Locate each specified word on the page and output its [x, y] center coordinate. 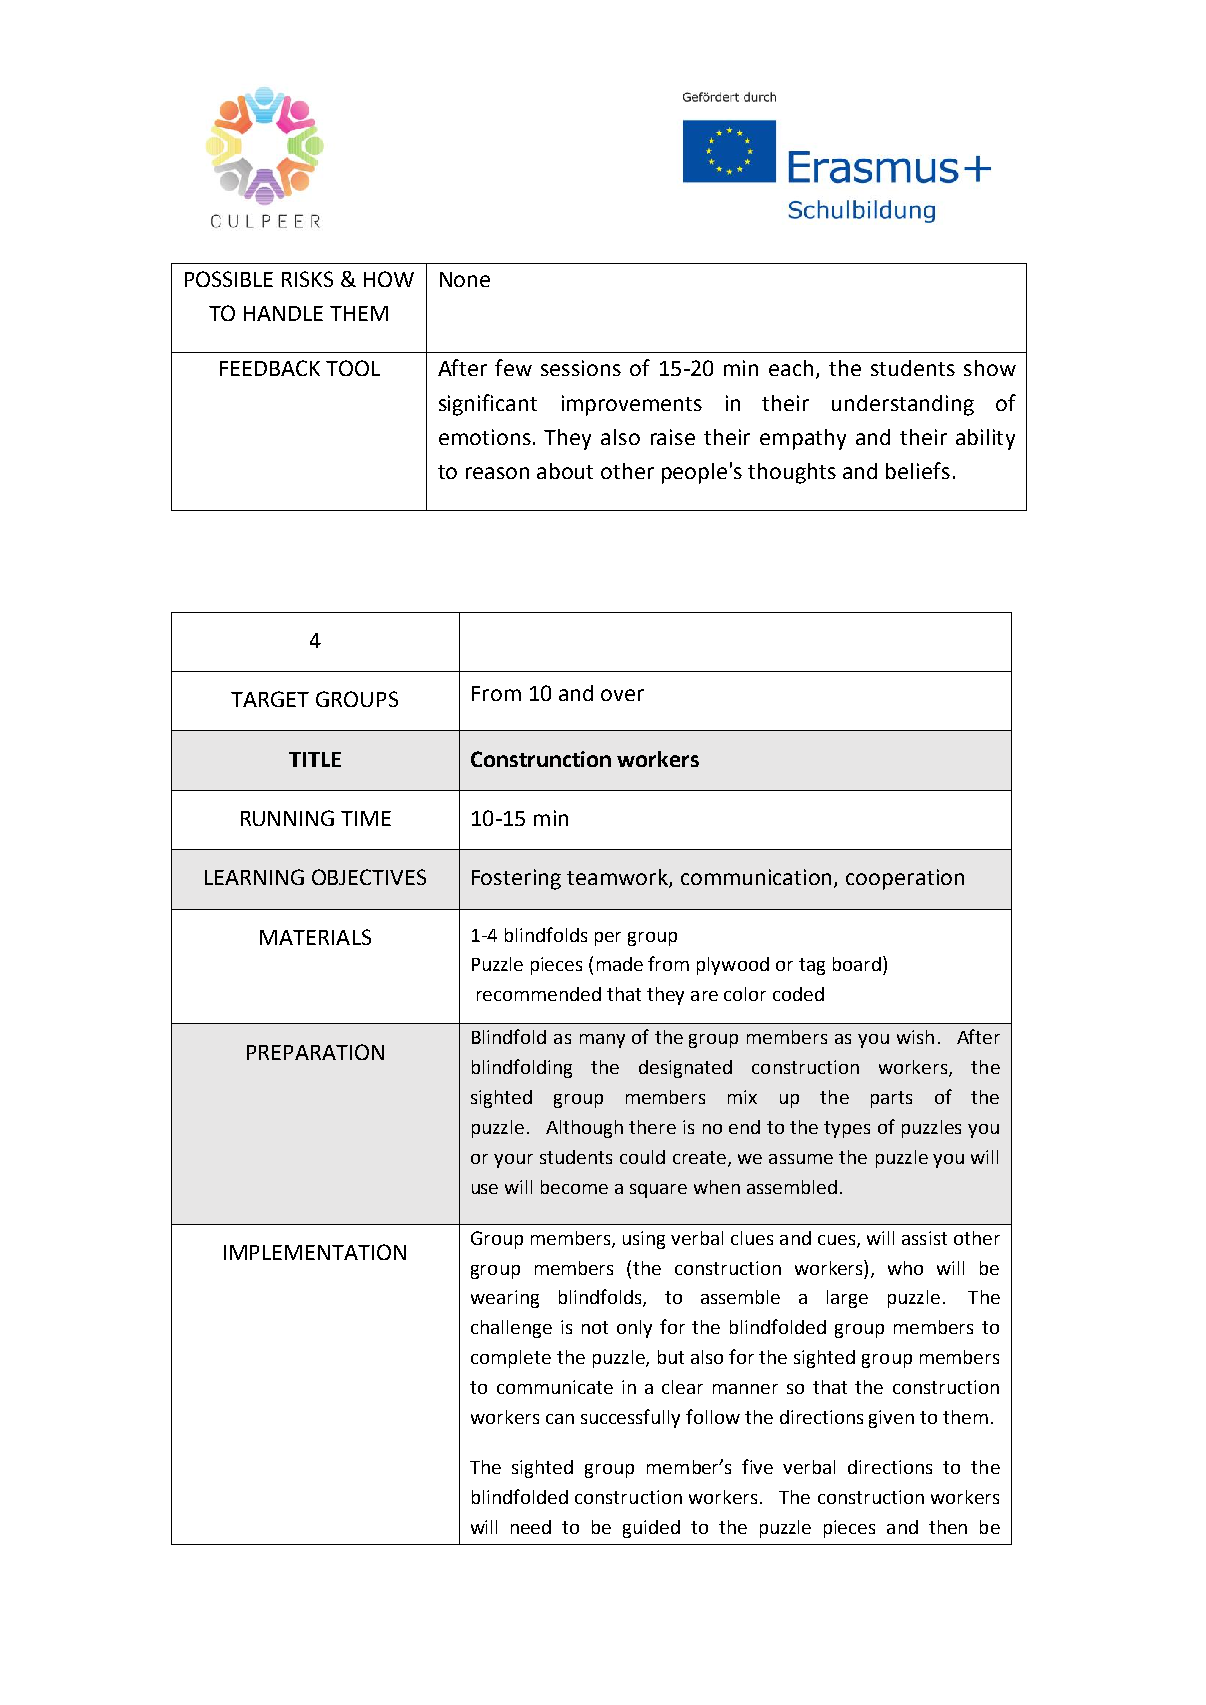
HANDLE [283, 313]
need [531, 1527]
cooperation [905, 879]
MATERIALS [315, 937]
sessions [581, 368]
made [620, 964]
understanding [903, 405]
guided [651, 1529]
